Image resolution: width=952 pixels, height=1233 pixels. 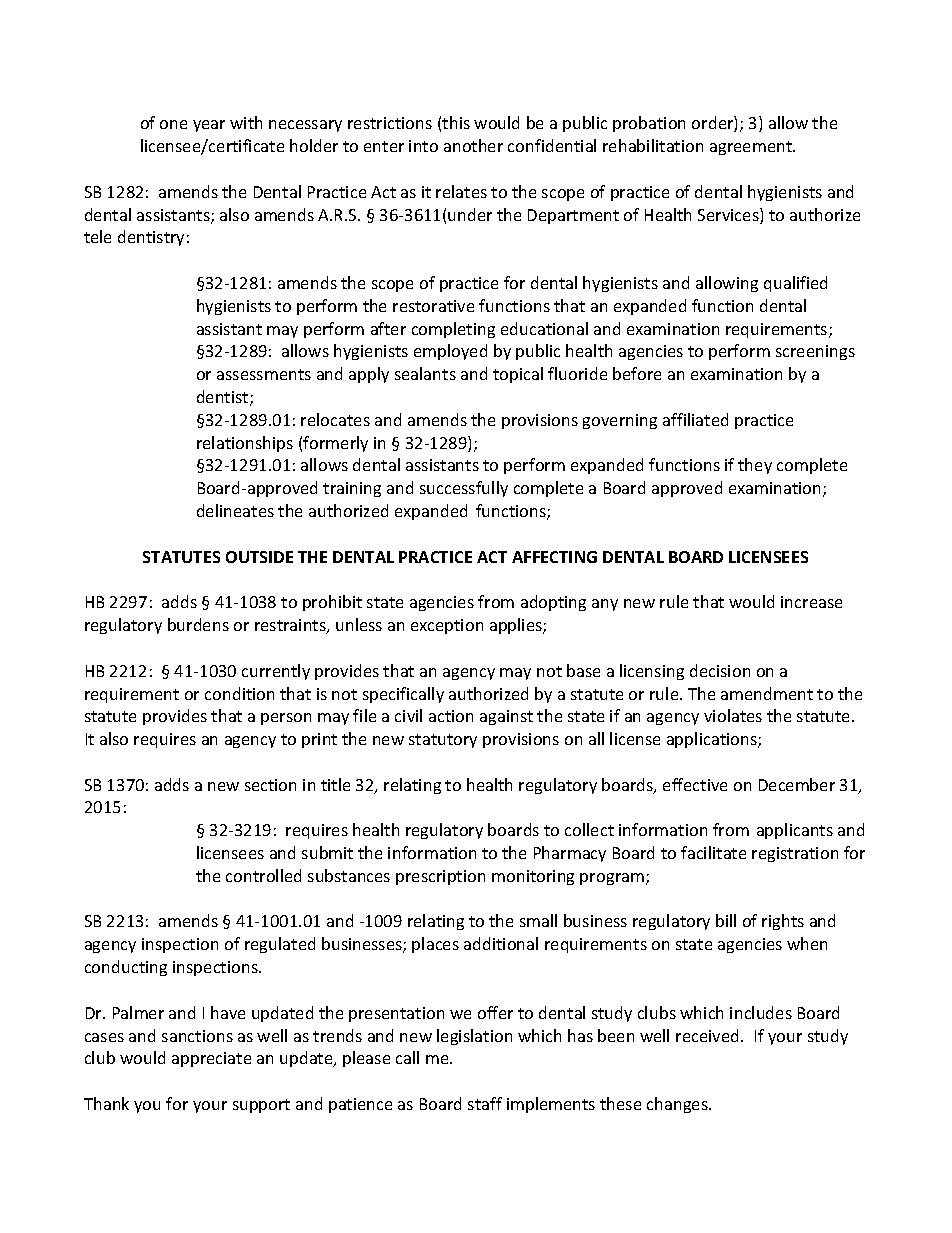 What do you see at coordinates (245, 444) in the image?
I see `relationships` at bounding box center [245, 444].
